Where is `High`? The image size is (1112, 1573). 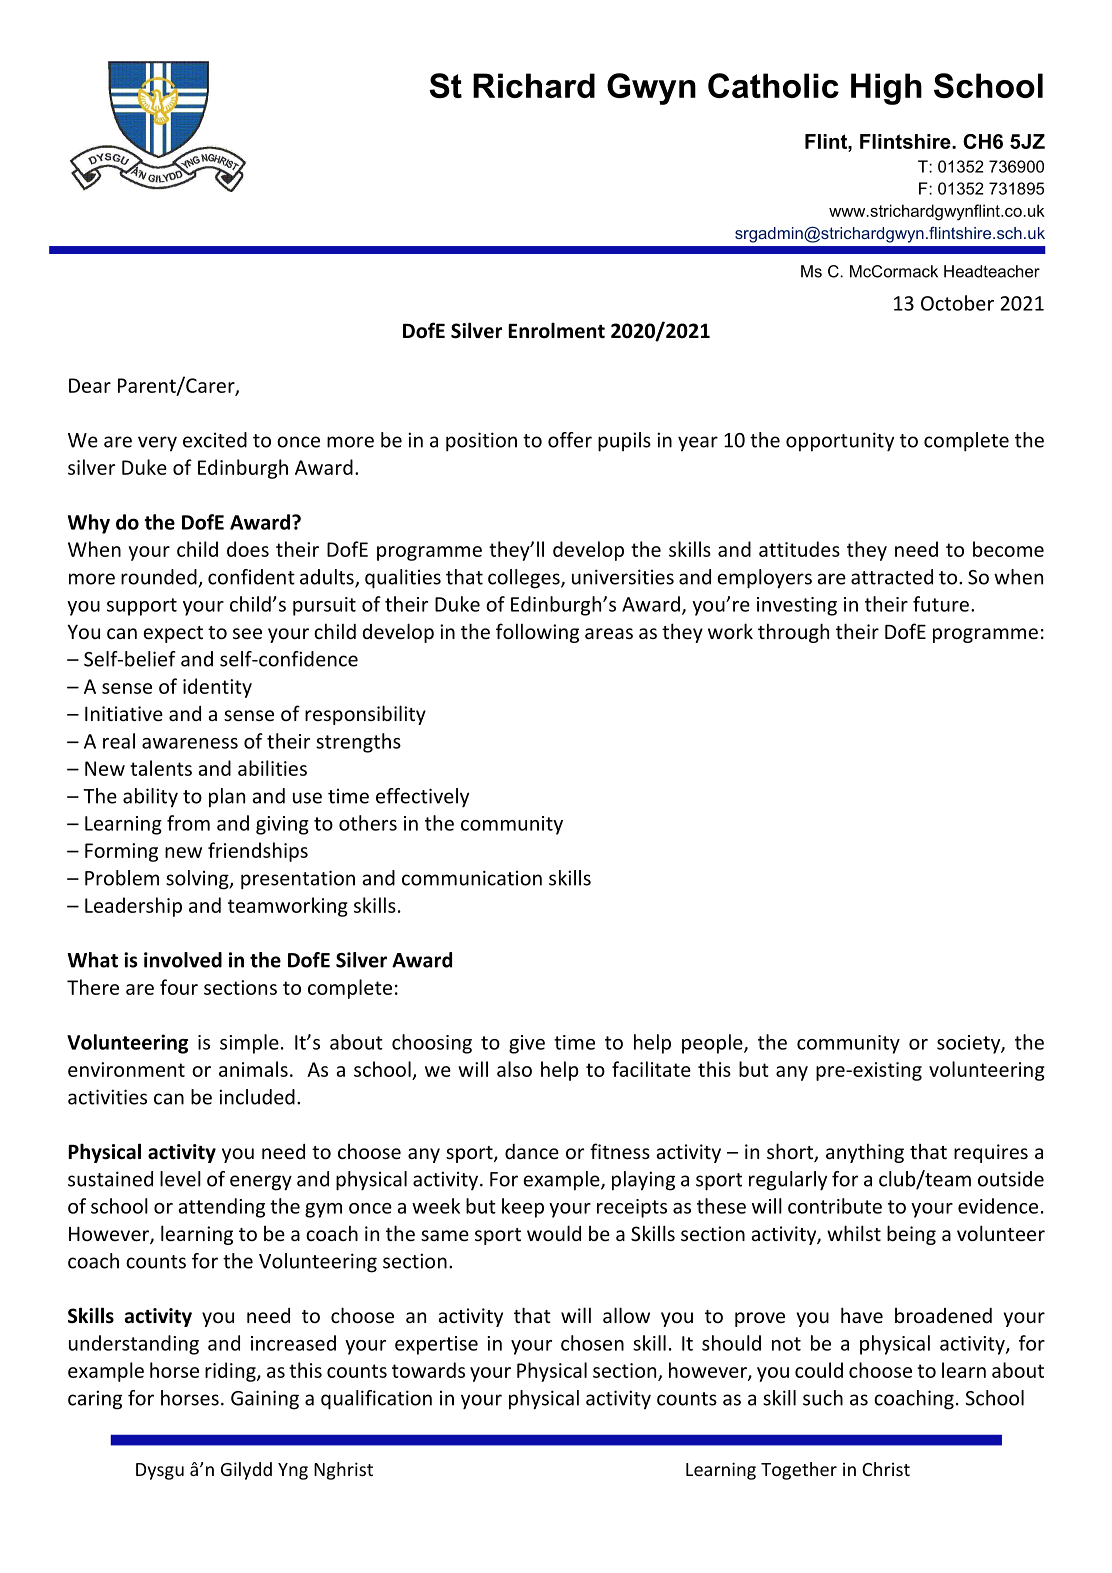
High is located at coordinates (886, 89).
